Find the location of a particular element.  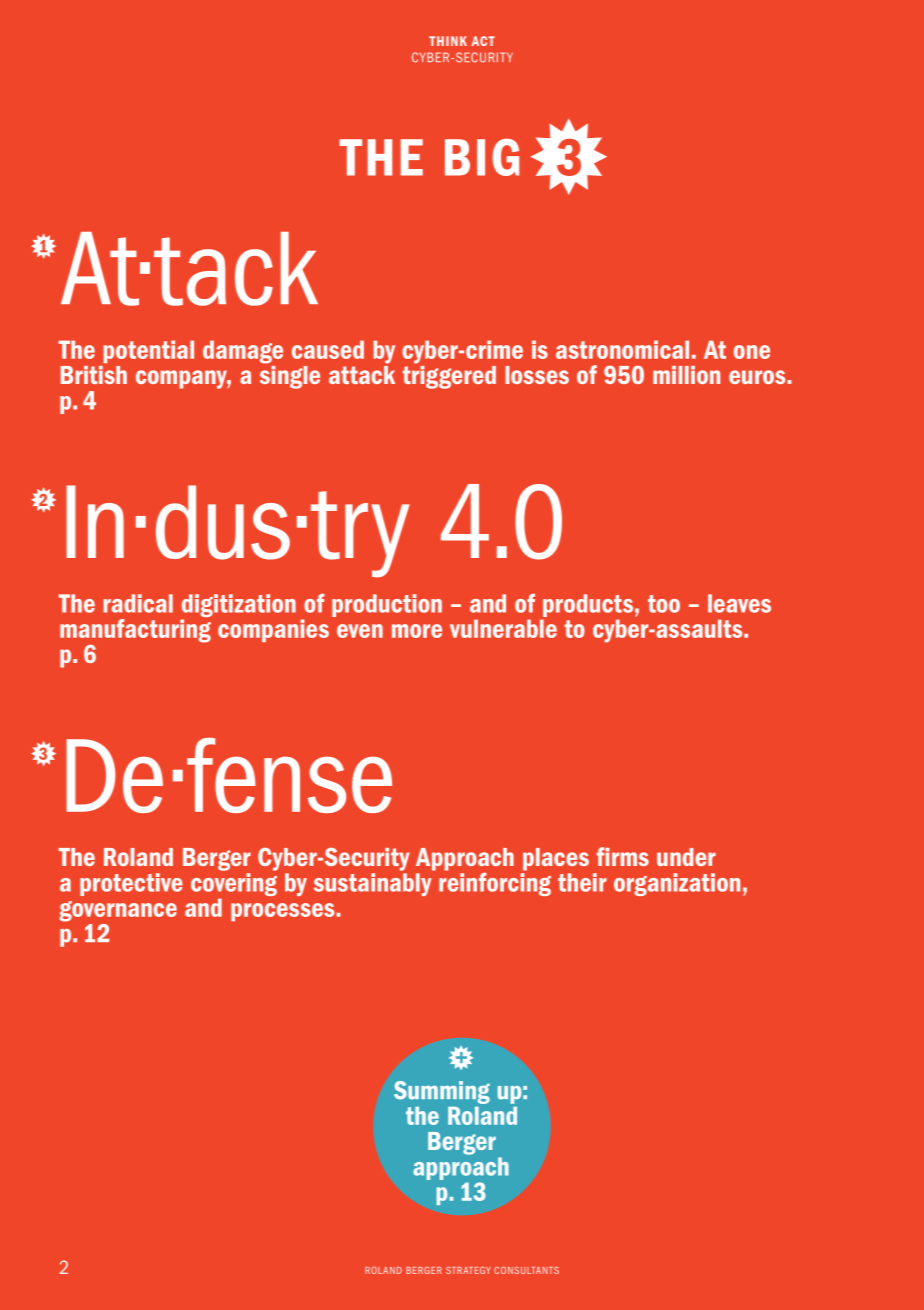

astronomical is located at coordinates (622, 349).
